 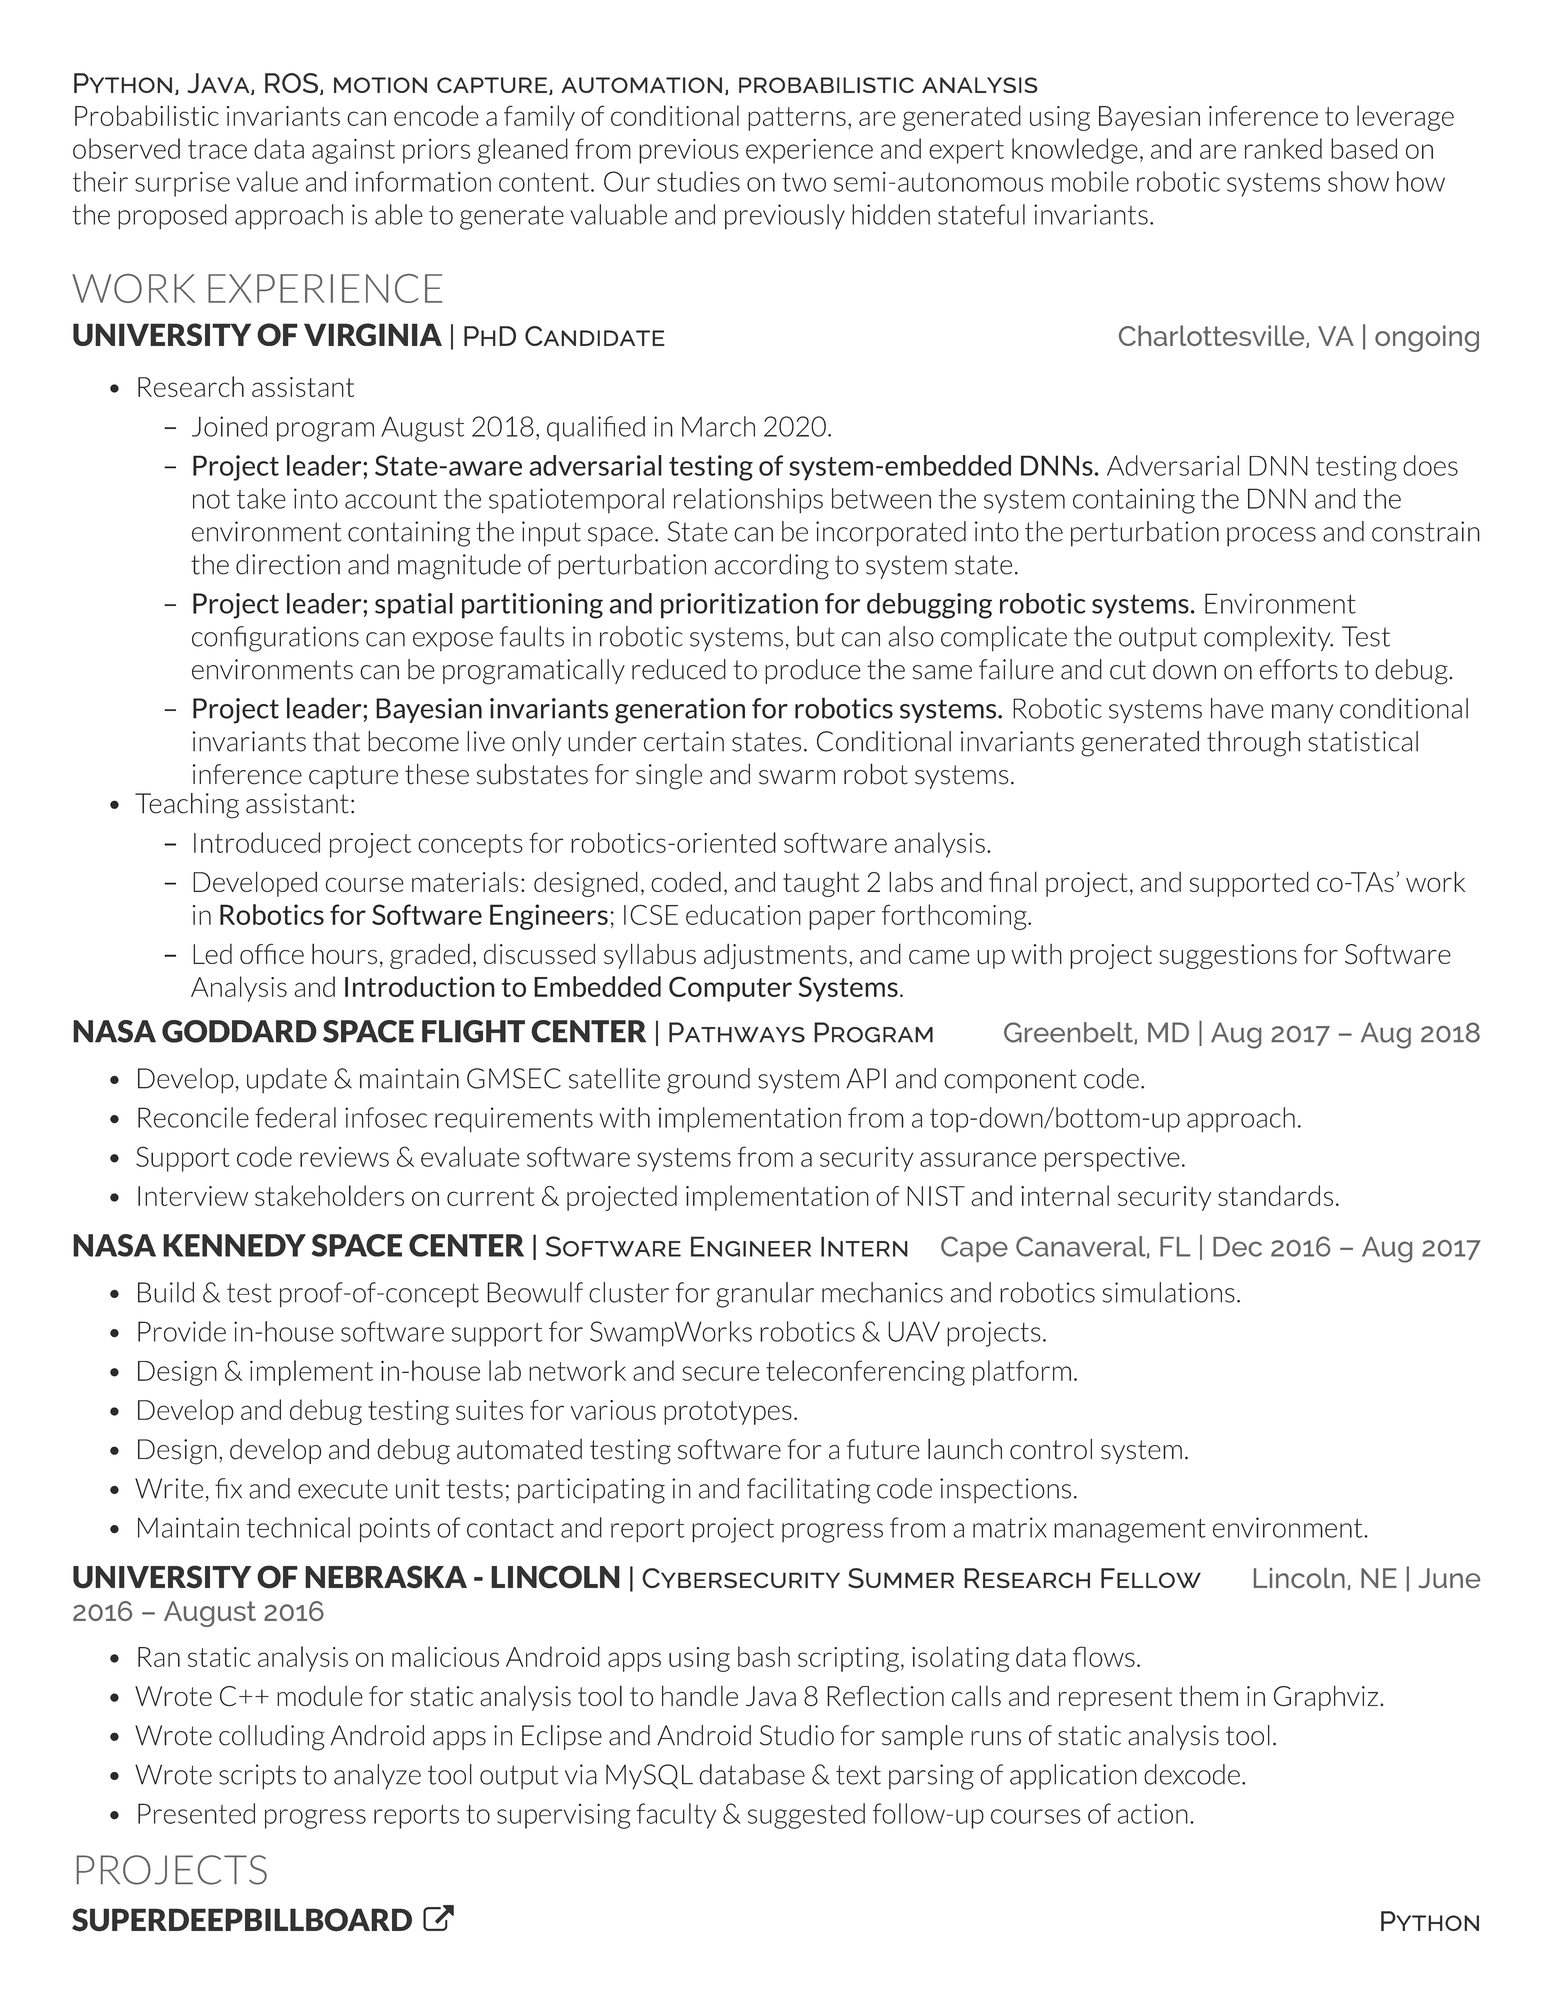 I want to click on Graphviz, so click(x=1327, y=1698).
